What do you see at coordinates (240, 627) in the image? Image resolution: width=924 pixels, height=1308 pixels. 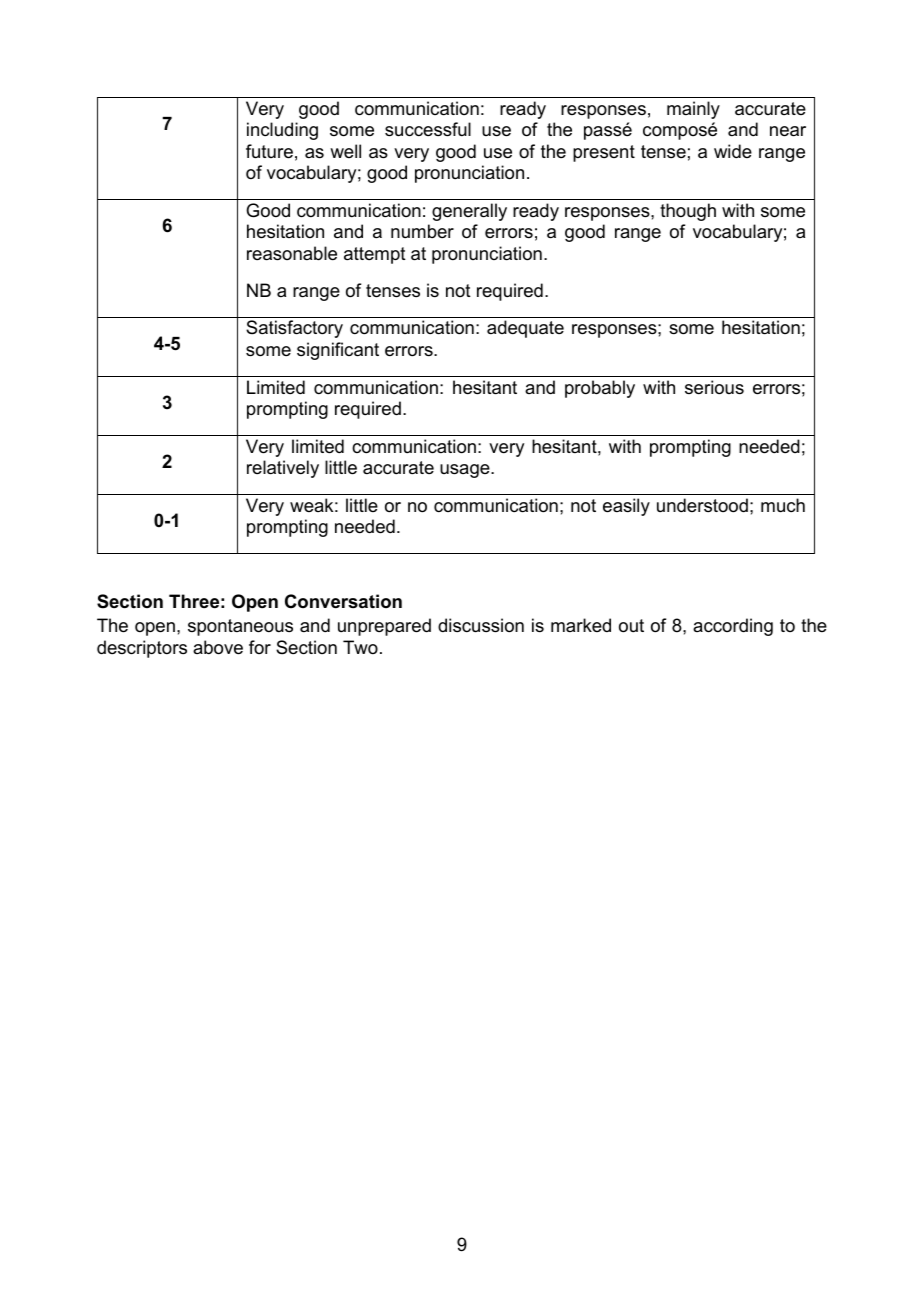 I see `spontaneous` at bounding box center [240, 627].
